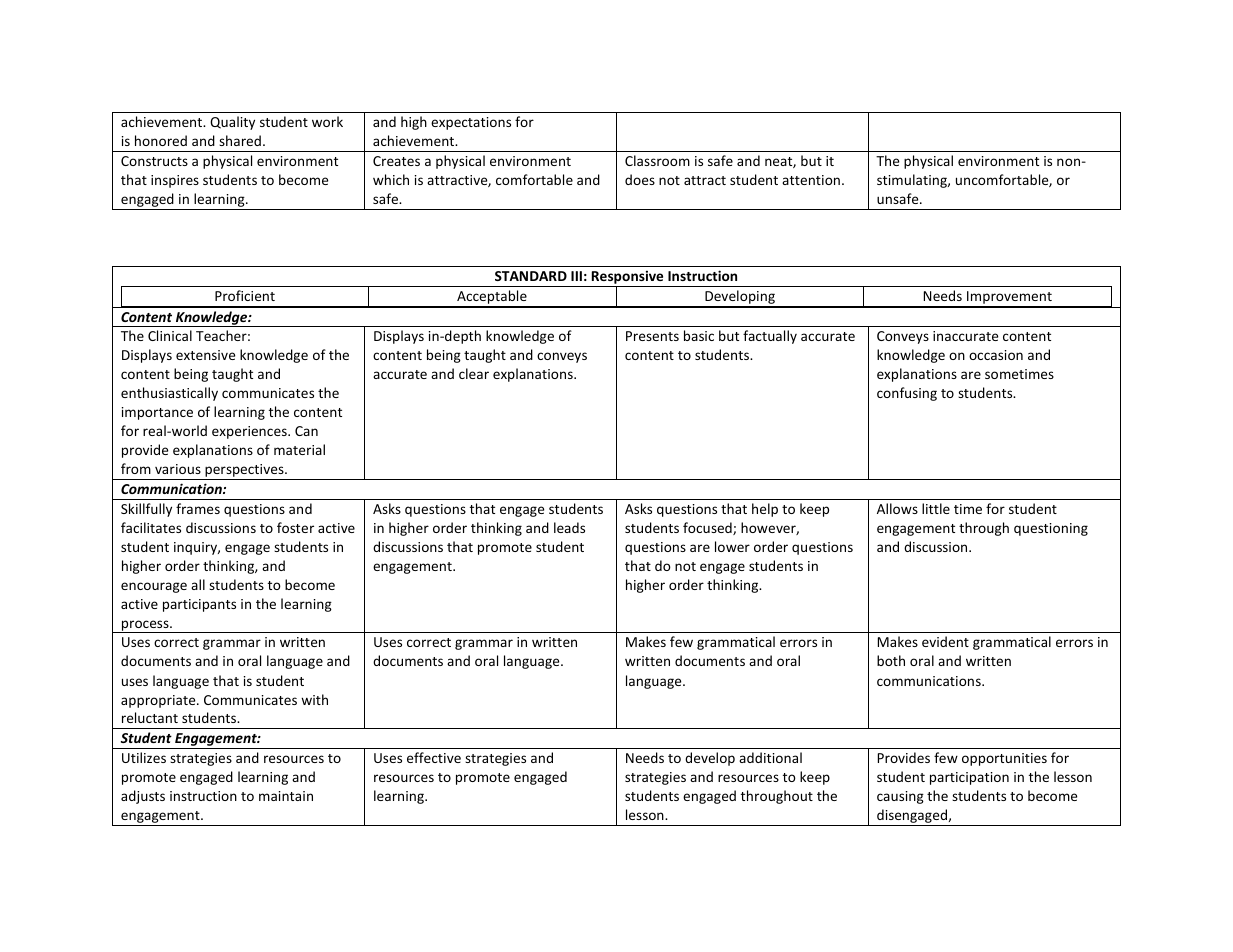  I want to click on encourage, so click(154, 587).
